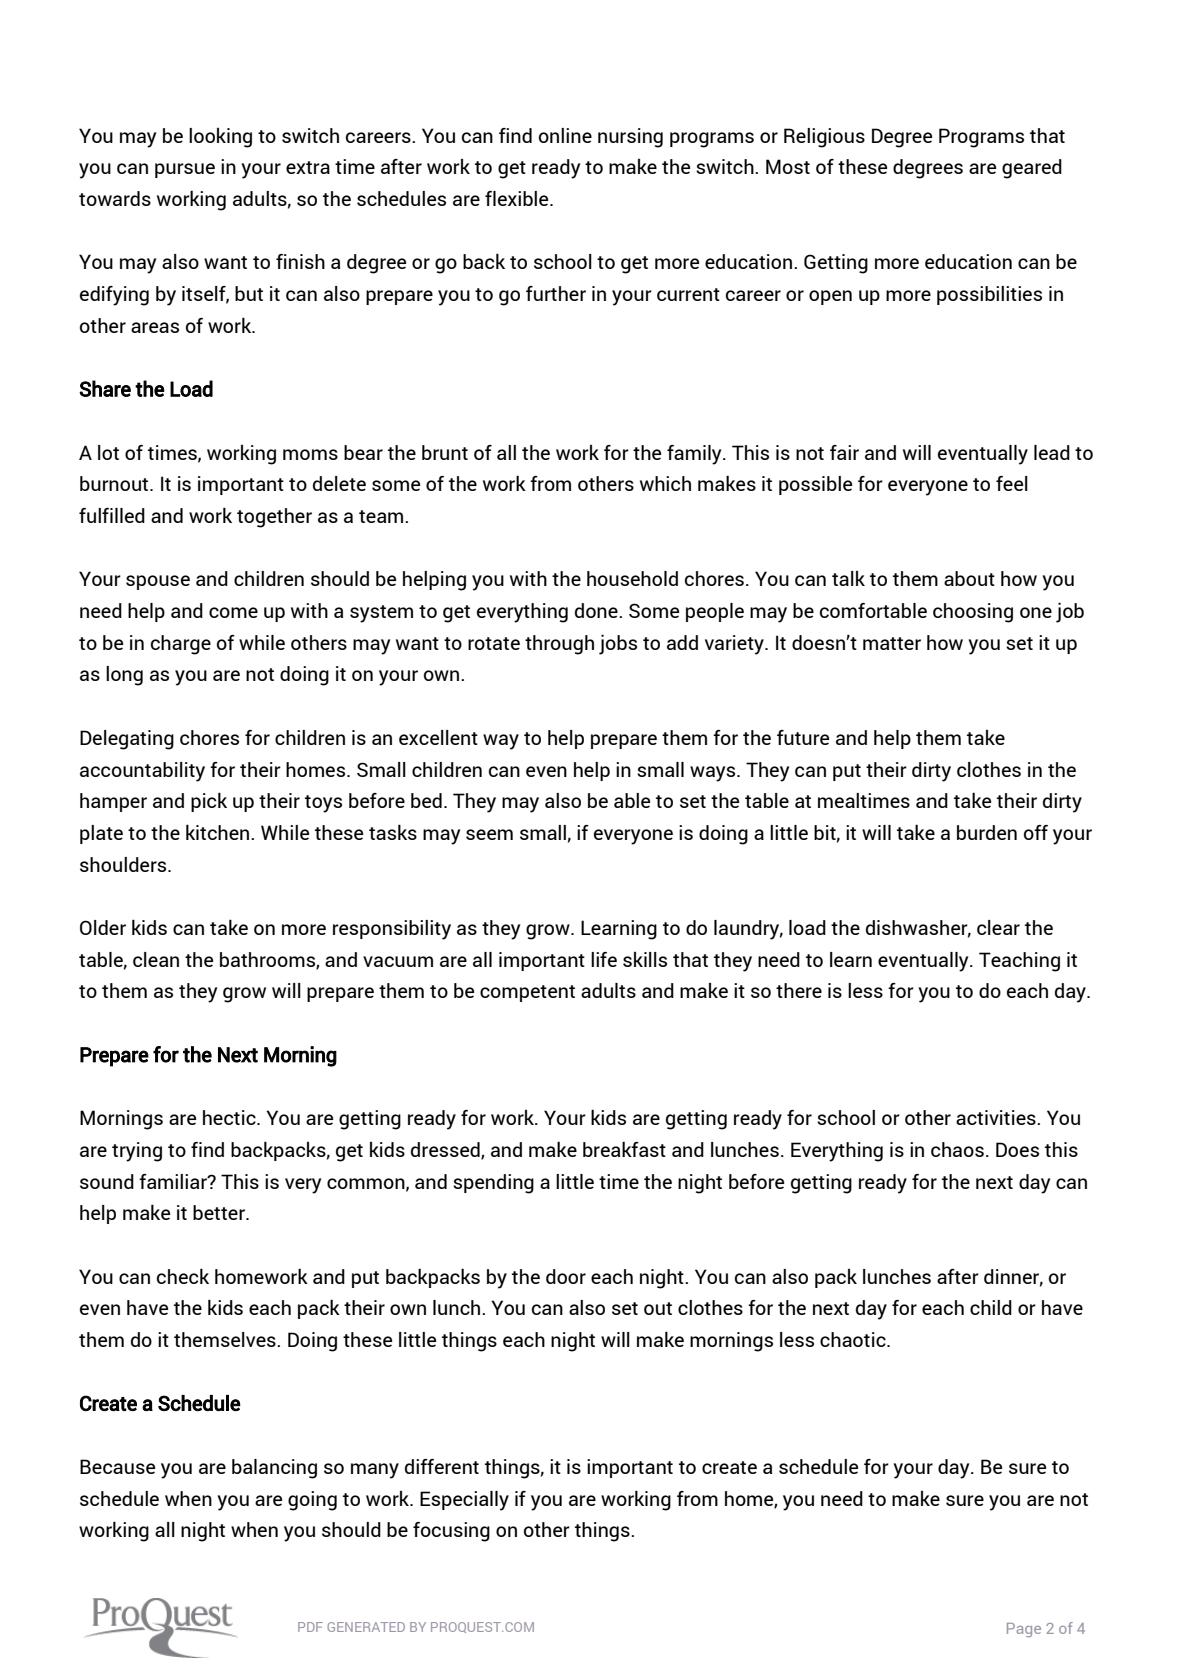 Image resolution: width=1179 pixels, height=1668 pixels. I want to click on better, so click(220, 1212).
